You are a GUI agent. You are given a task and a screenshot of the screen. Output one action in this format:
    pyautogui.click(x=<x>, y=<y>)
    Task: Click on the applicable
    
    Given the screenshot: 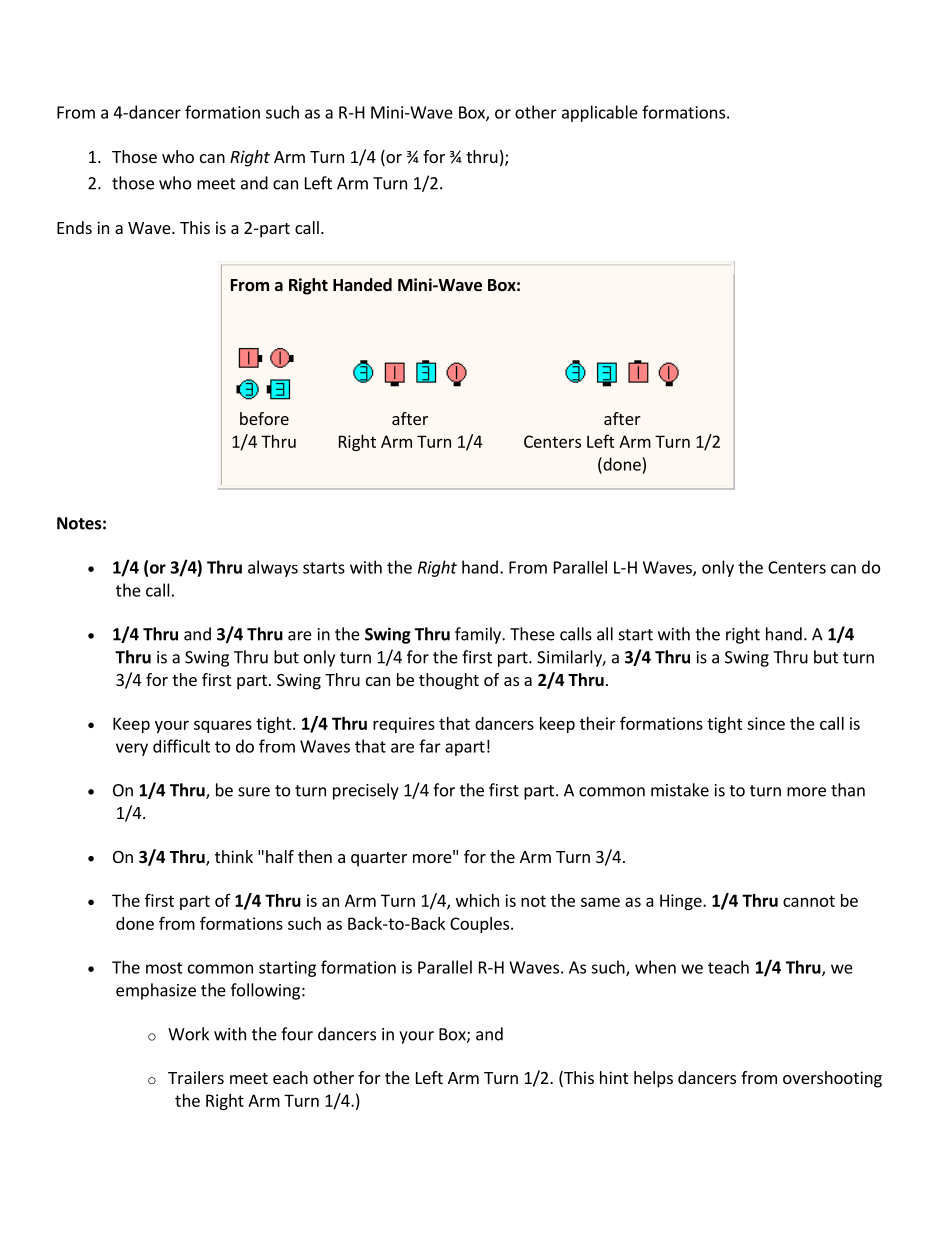 What is the action you would take?
    pyautogui.click(x=600, y=113)
